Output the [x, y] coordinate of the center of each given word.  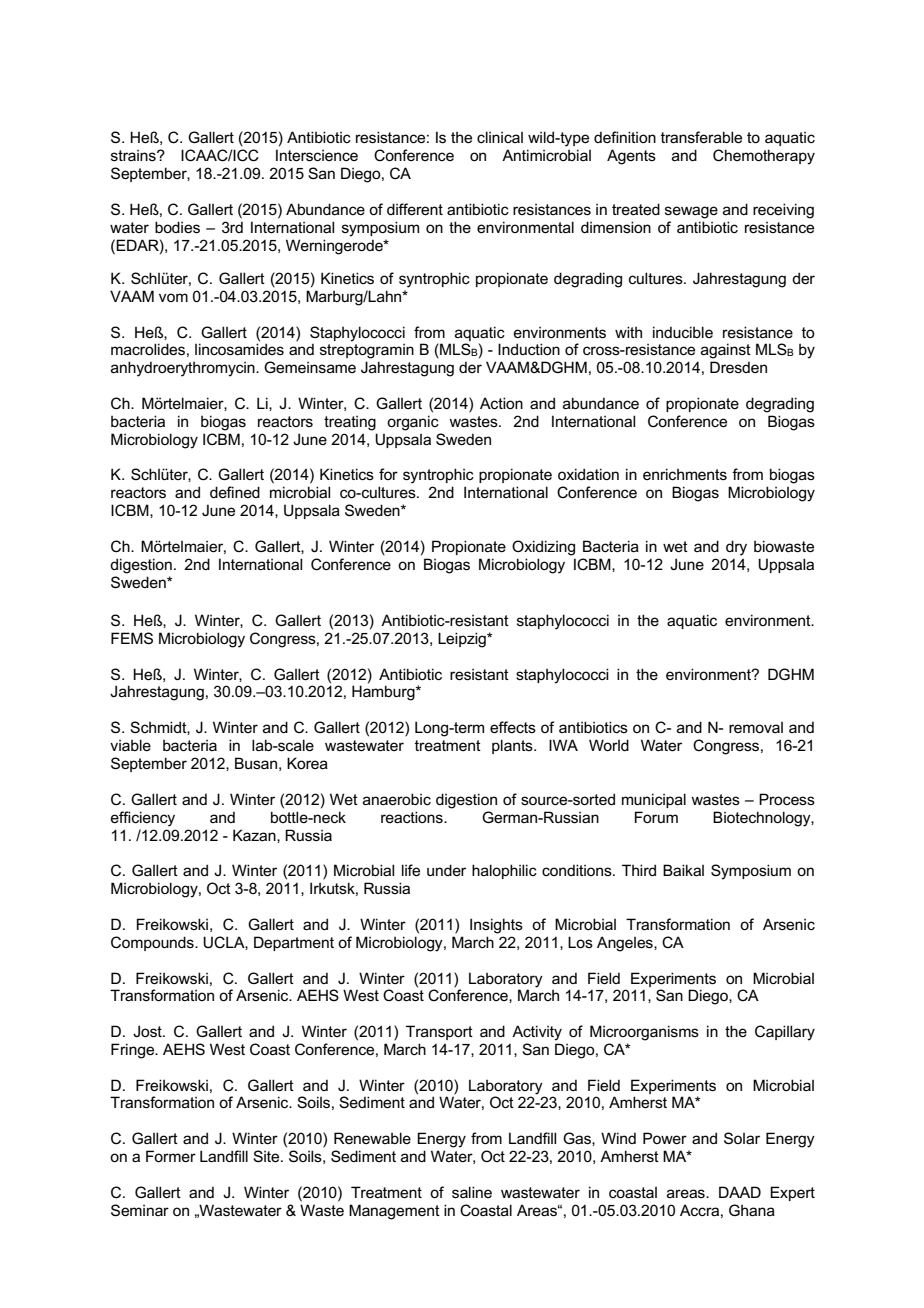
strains [134, 155]
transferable [701, 137]
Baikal [683, 870]
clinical [500, 137]
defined [235, 492]
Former [171, 1156]
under [446, 870]
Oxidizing [543, 548]
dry [736, 548]
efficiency [143, 819]
